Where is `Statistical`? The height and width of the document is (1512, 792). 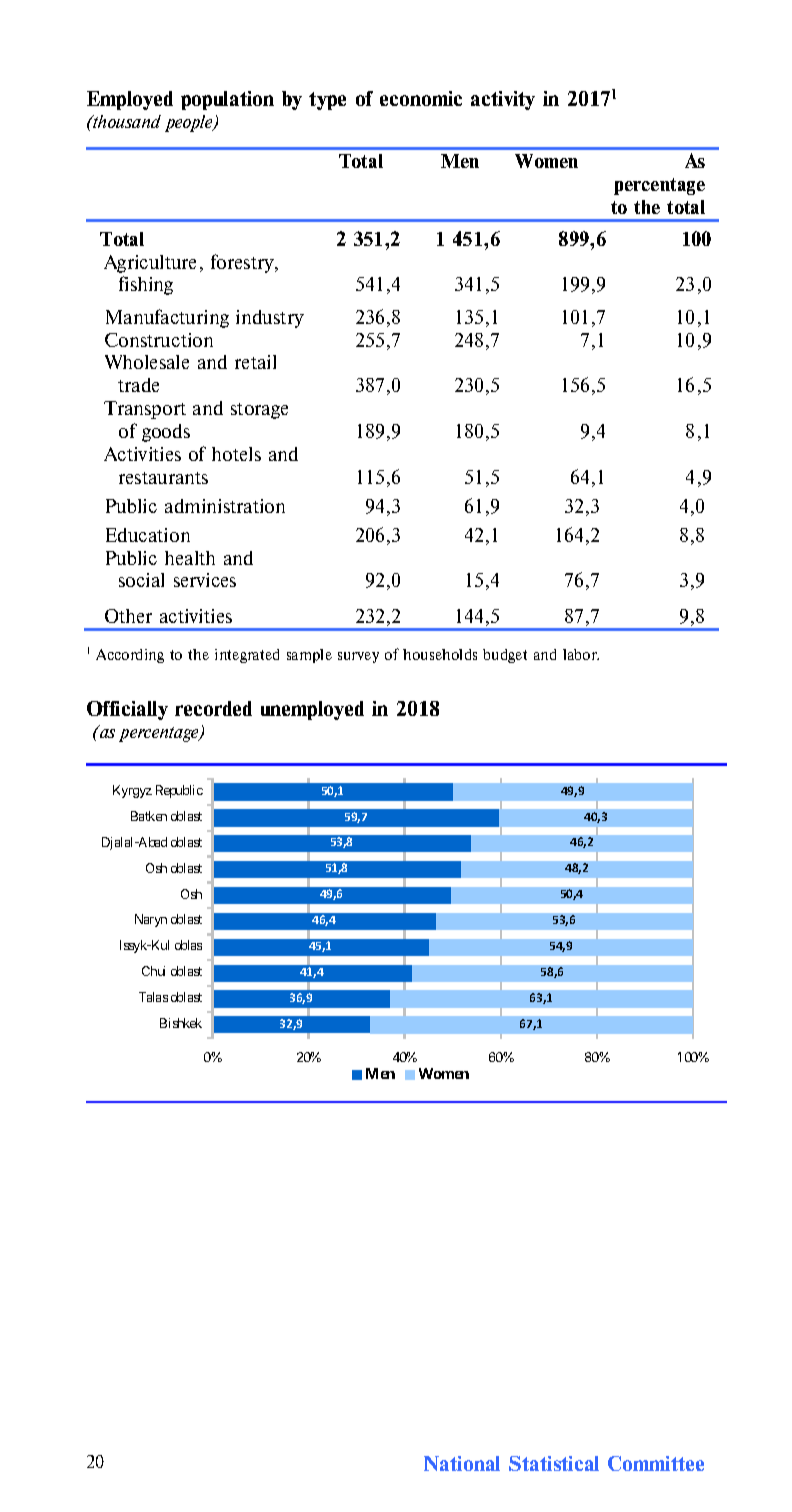 Statistical is located at coordinates (554, 1463).
